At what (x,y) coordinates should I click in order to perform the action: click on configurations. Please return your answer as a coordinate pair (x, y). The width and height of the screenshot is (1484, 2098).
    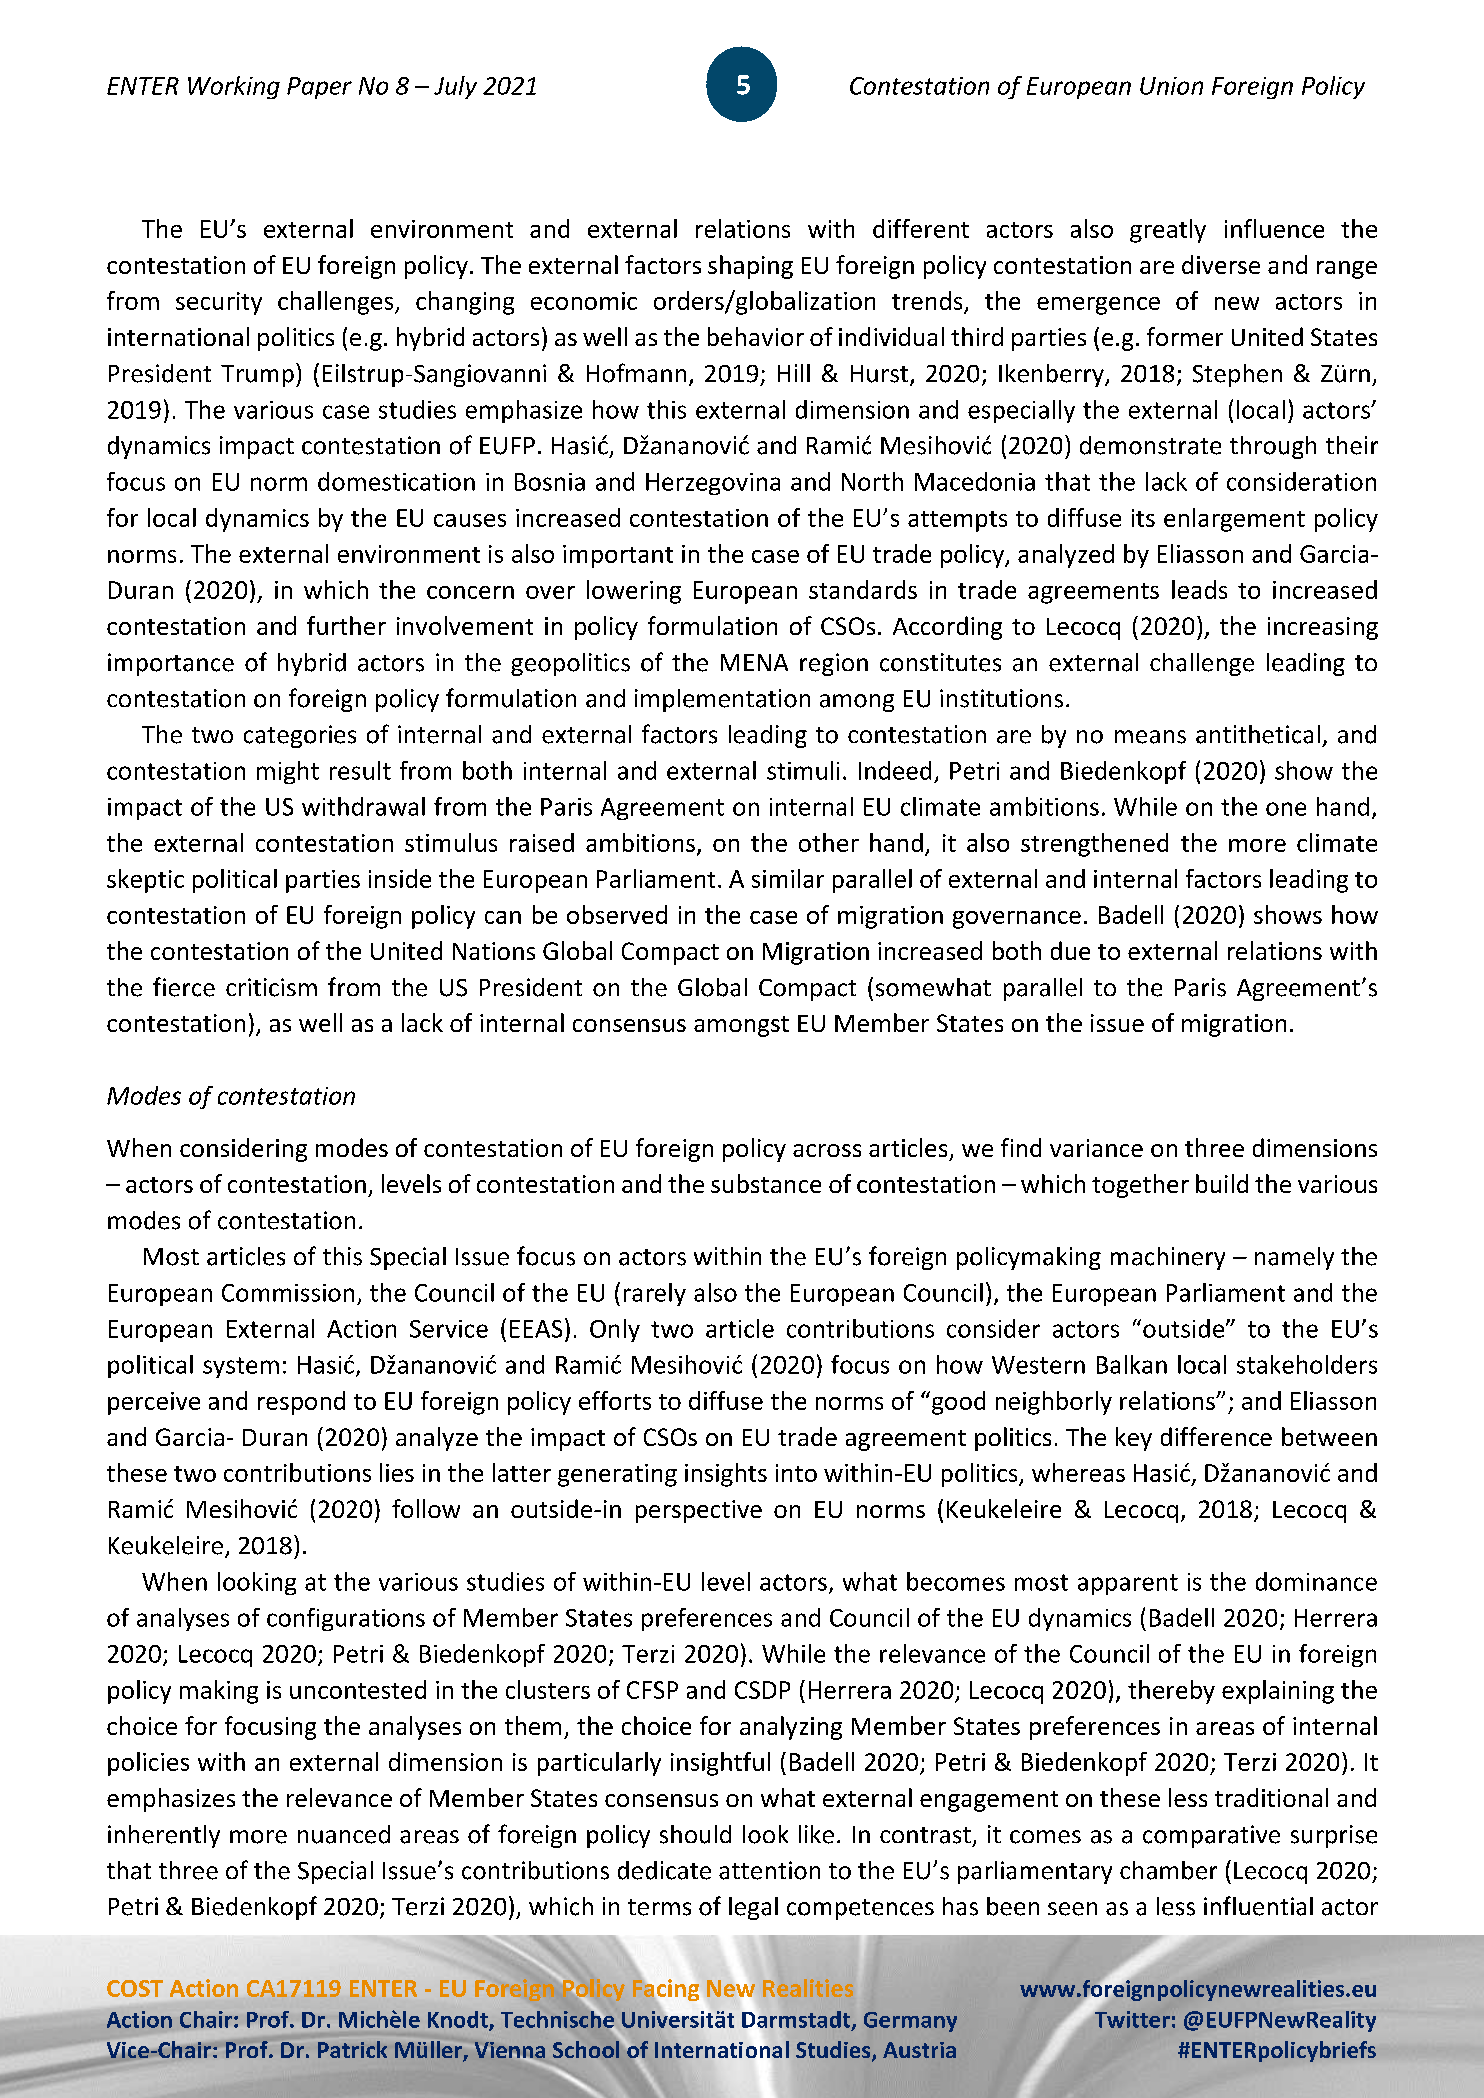
    Looking at the image, I should click on (346, 1619).
